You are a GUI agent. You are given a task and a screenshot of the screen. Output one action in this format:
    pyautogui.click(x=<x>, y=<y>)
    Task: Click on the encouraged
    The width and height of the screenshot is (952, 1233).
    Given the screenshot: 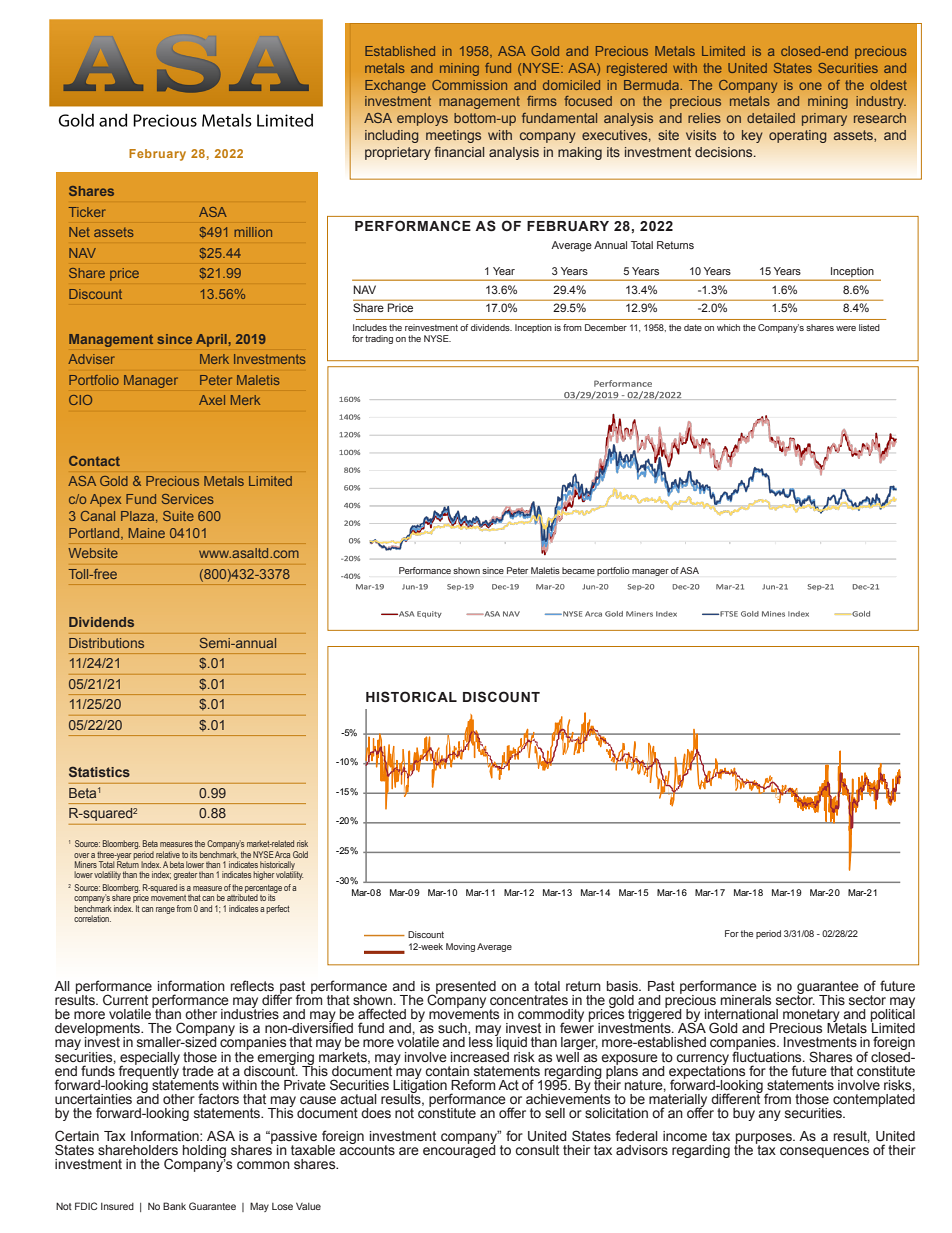 What is the action you would take?
    pyautogui.click(x=459, y=1150)
